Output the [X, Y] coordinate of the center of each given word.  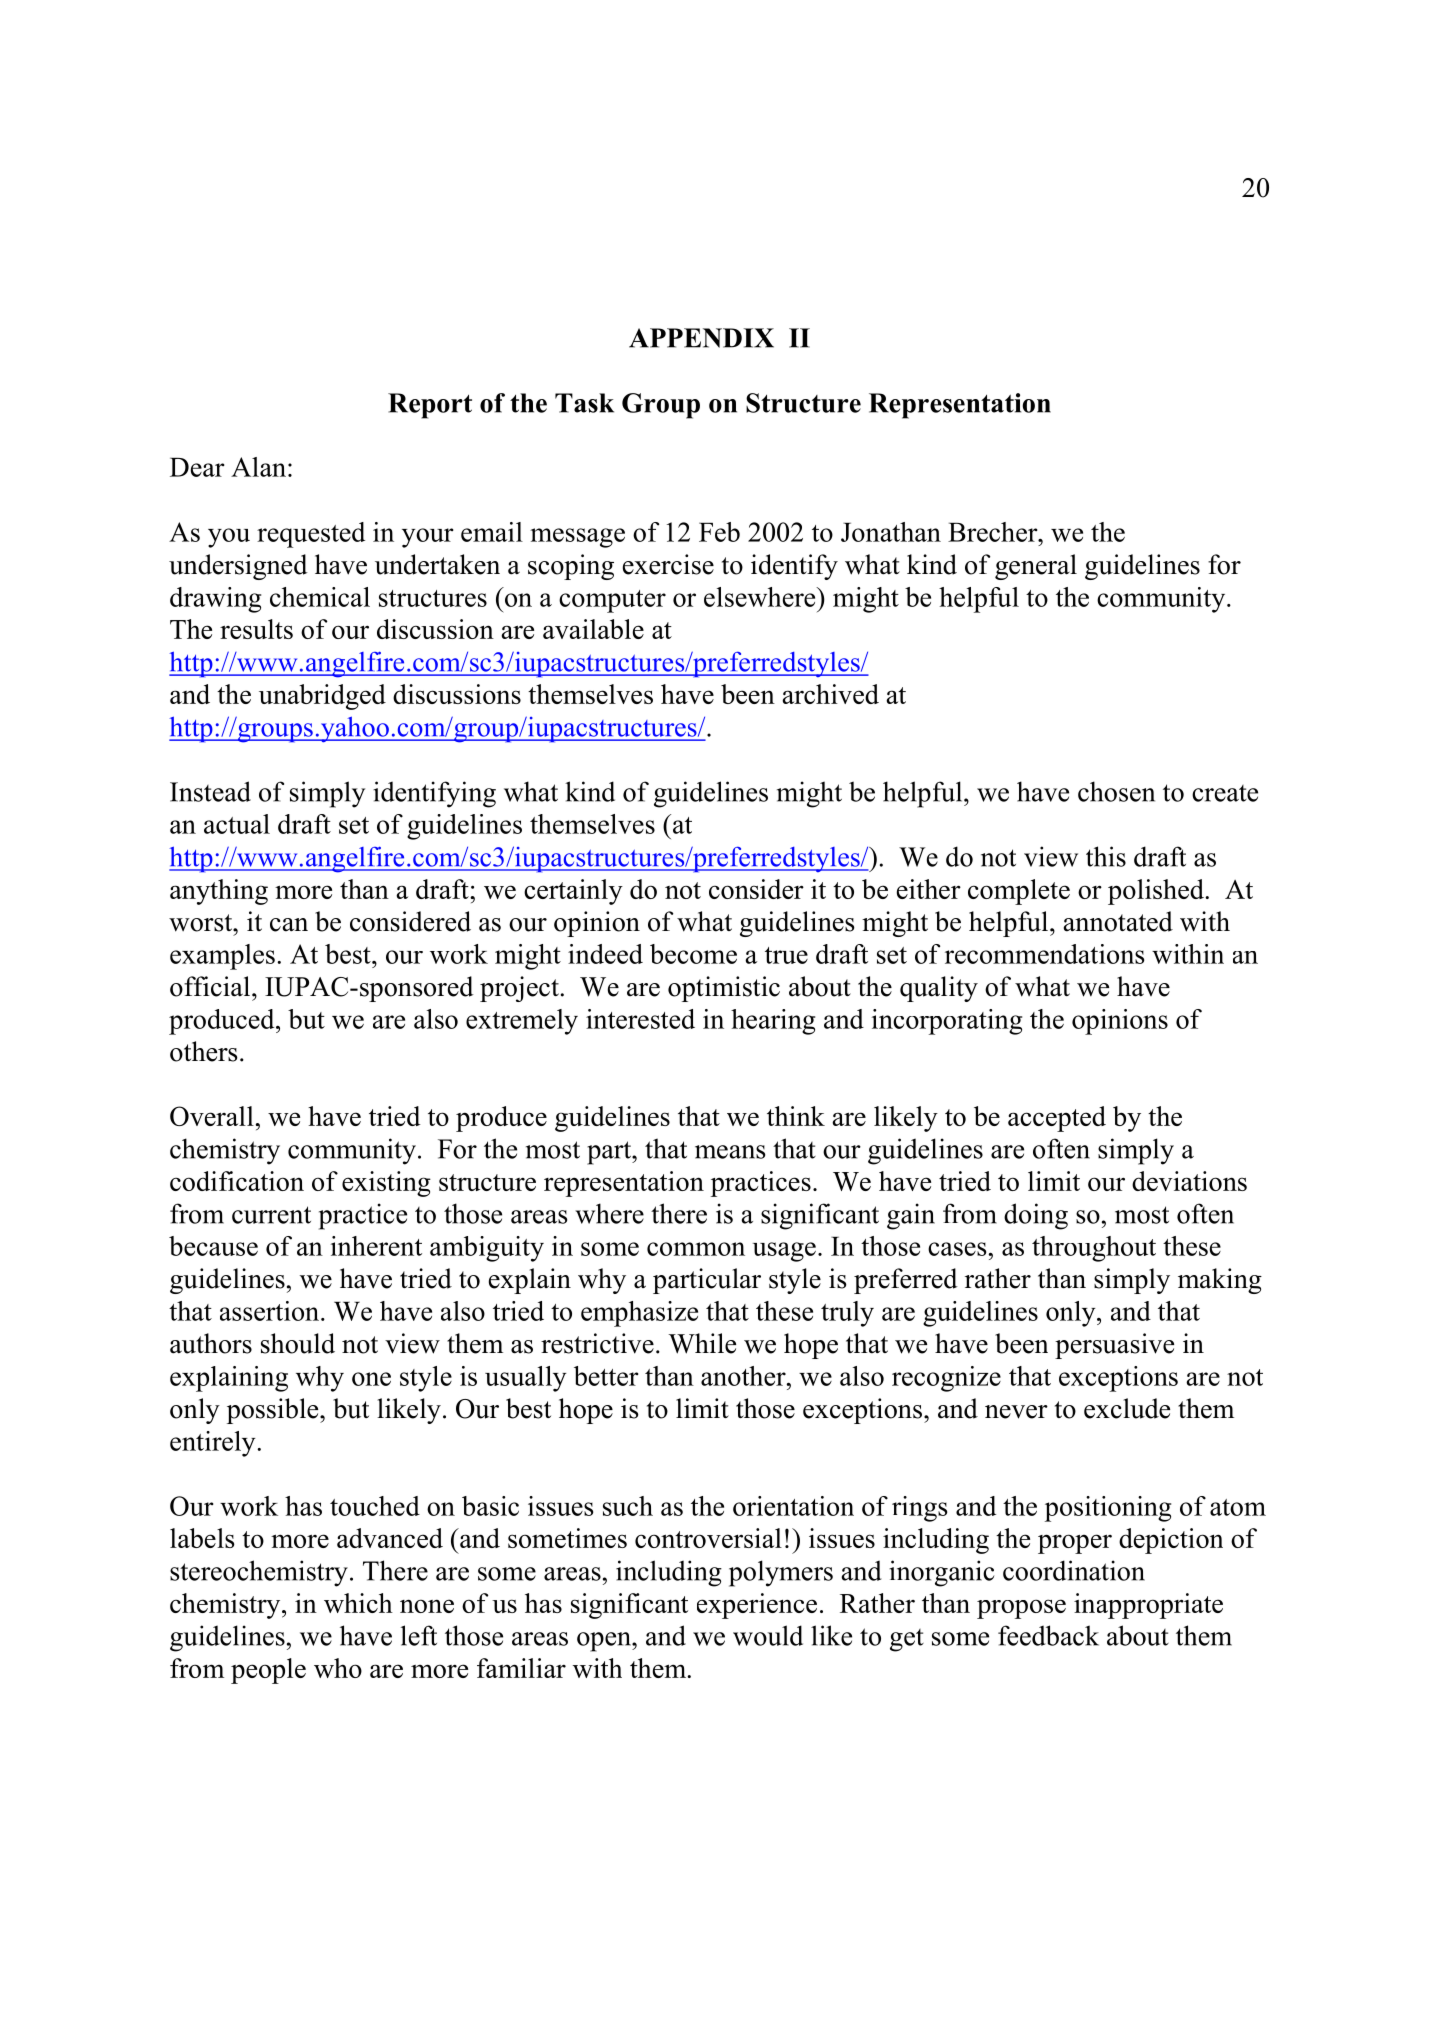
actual [237, 824]
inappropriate [1148, 1606]
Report [430, 406]
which [358, 1603]
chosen [1116, 791]
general [1036, 567]
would [768, 1635]
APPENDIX [701, 338]
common [696, 1249]
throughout [1094, 1249]
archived [830, 694]
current [271, 1215]
